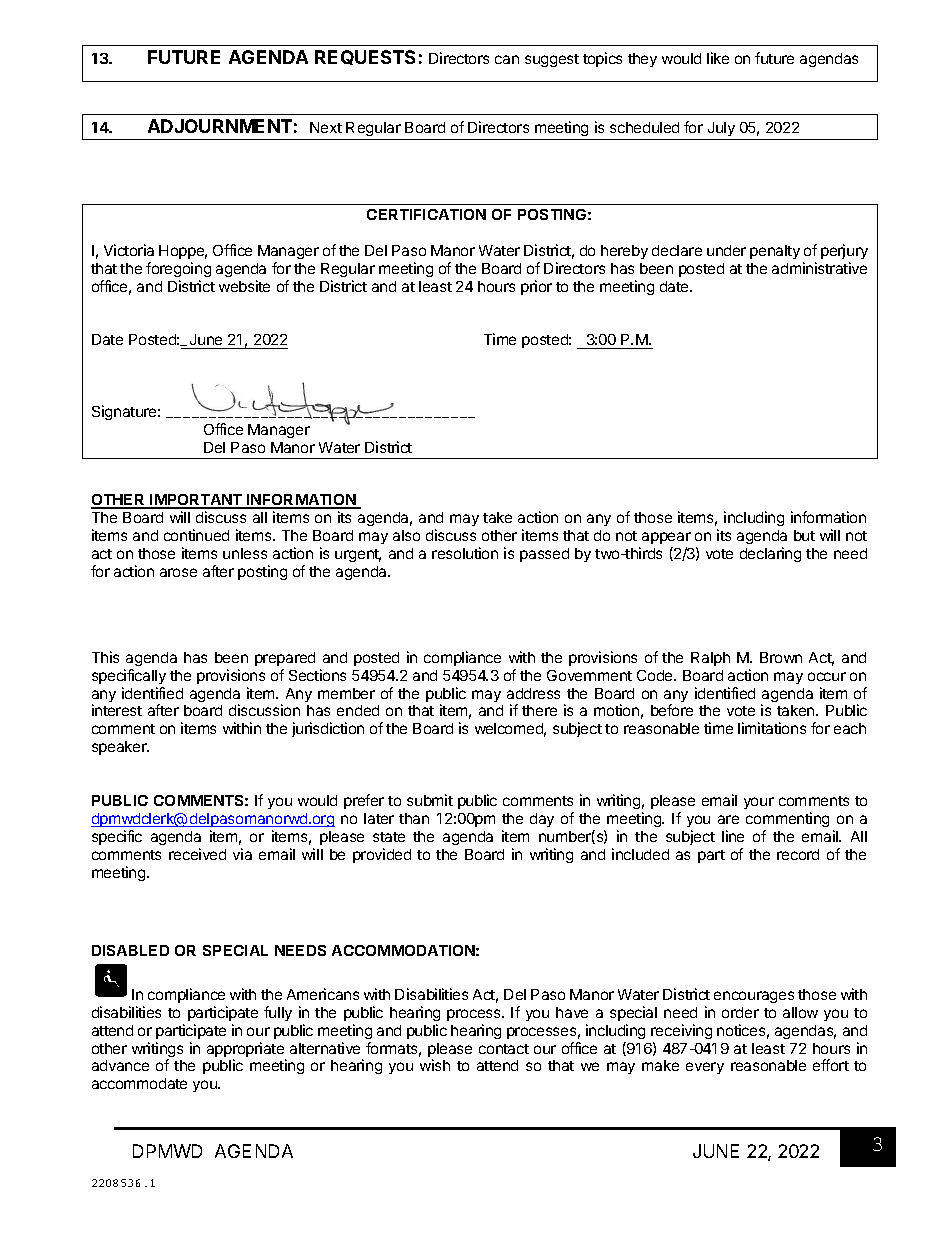 The image size is (952, 1233). Describe the element at coordinates (504, 1049) in the screenshot. I see `contact` at that location.
